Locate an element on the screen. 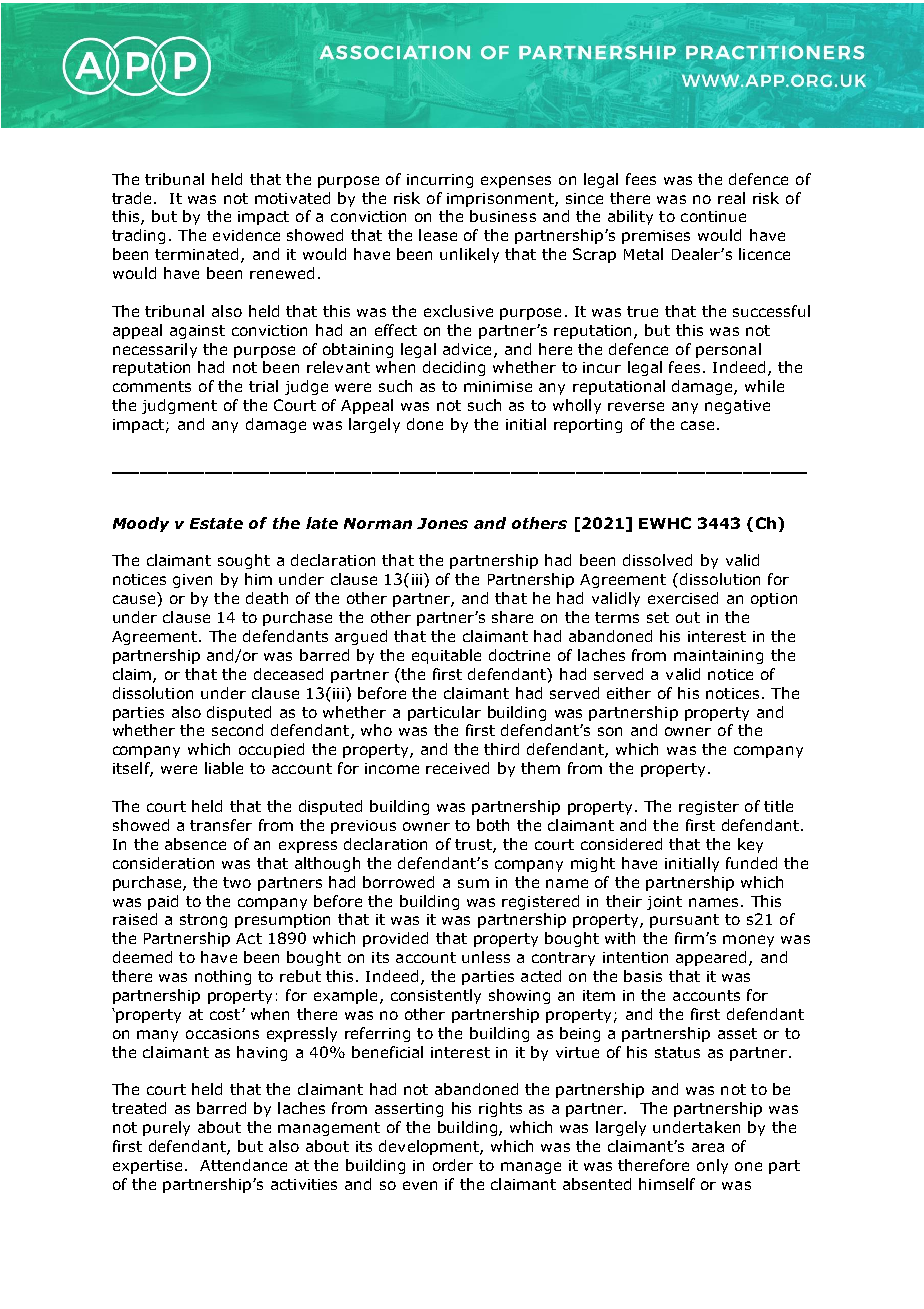  maintaining is located at coordinates (718, 657).
